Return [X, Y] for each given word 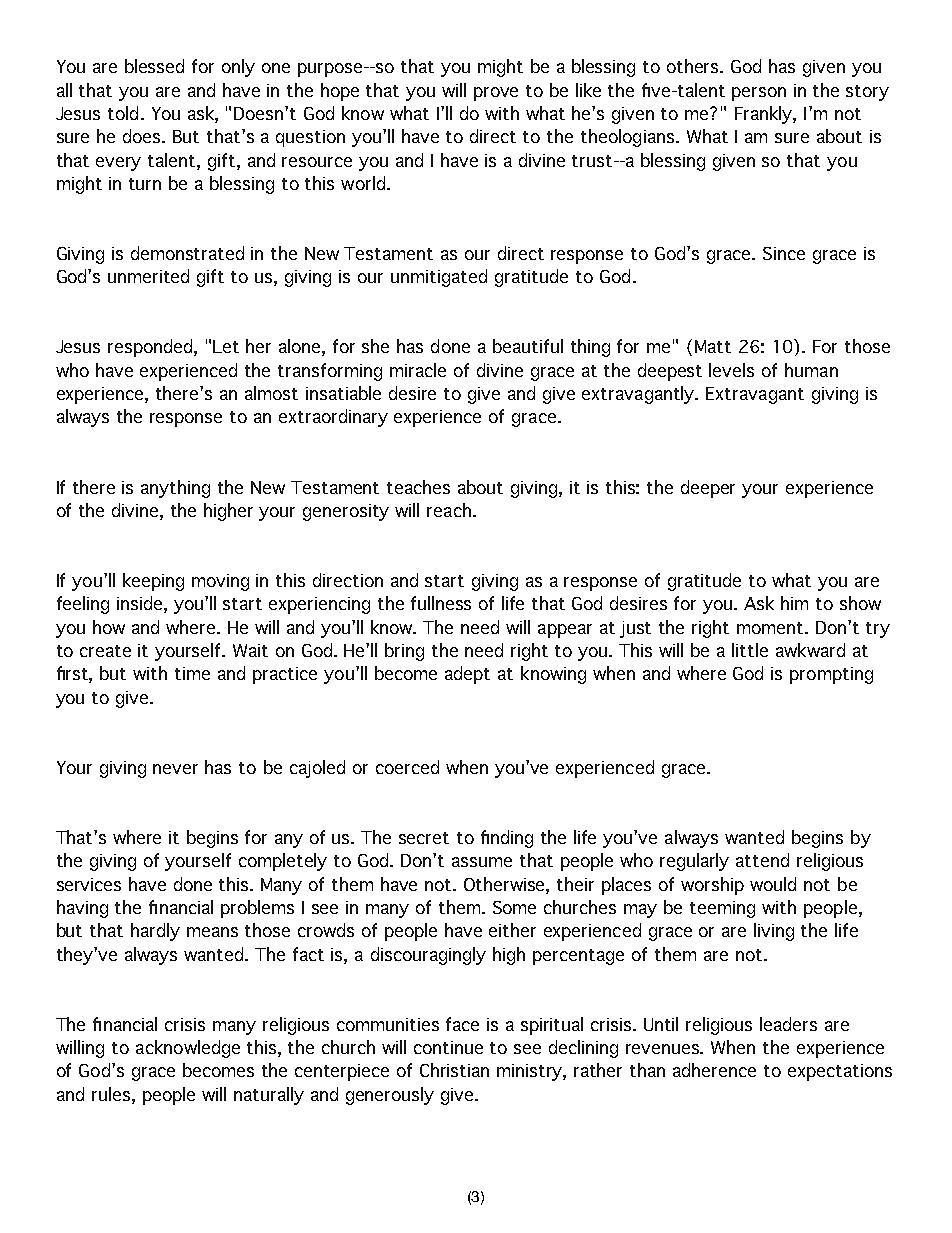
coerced [407, 767]
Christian [454, 1070]
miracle [418, 370]
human [811, 370]
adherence [714, 1070]
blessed [154, 66]
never [175, 769]
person [759, 94]
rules [111, 1094]
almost [271, 393]
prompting [831, 675]
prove [496, 94]
